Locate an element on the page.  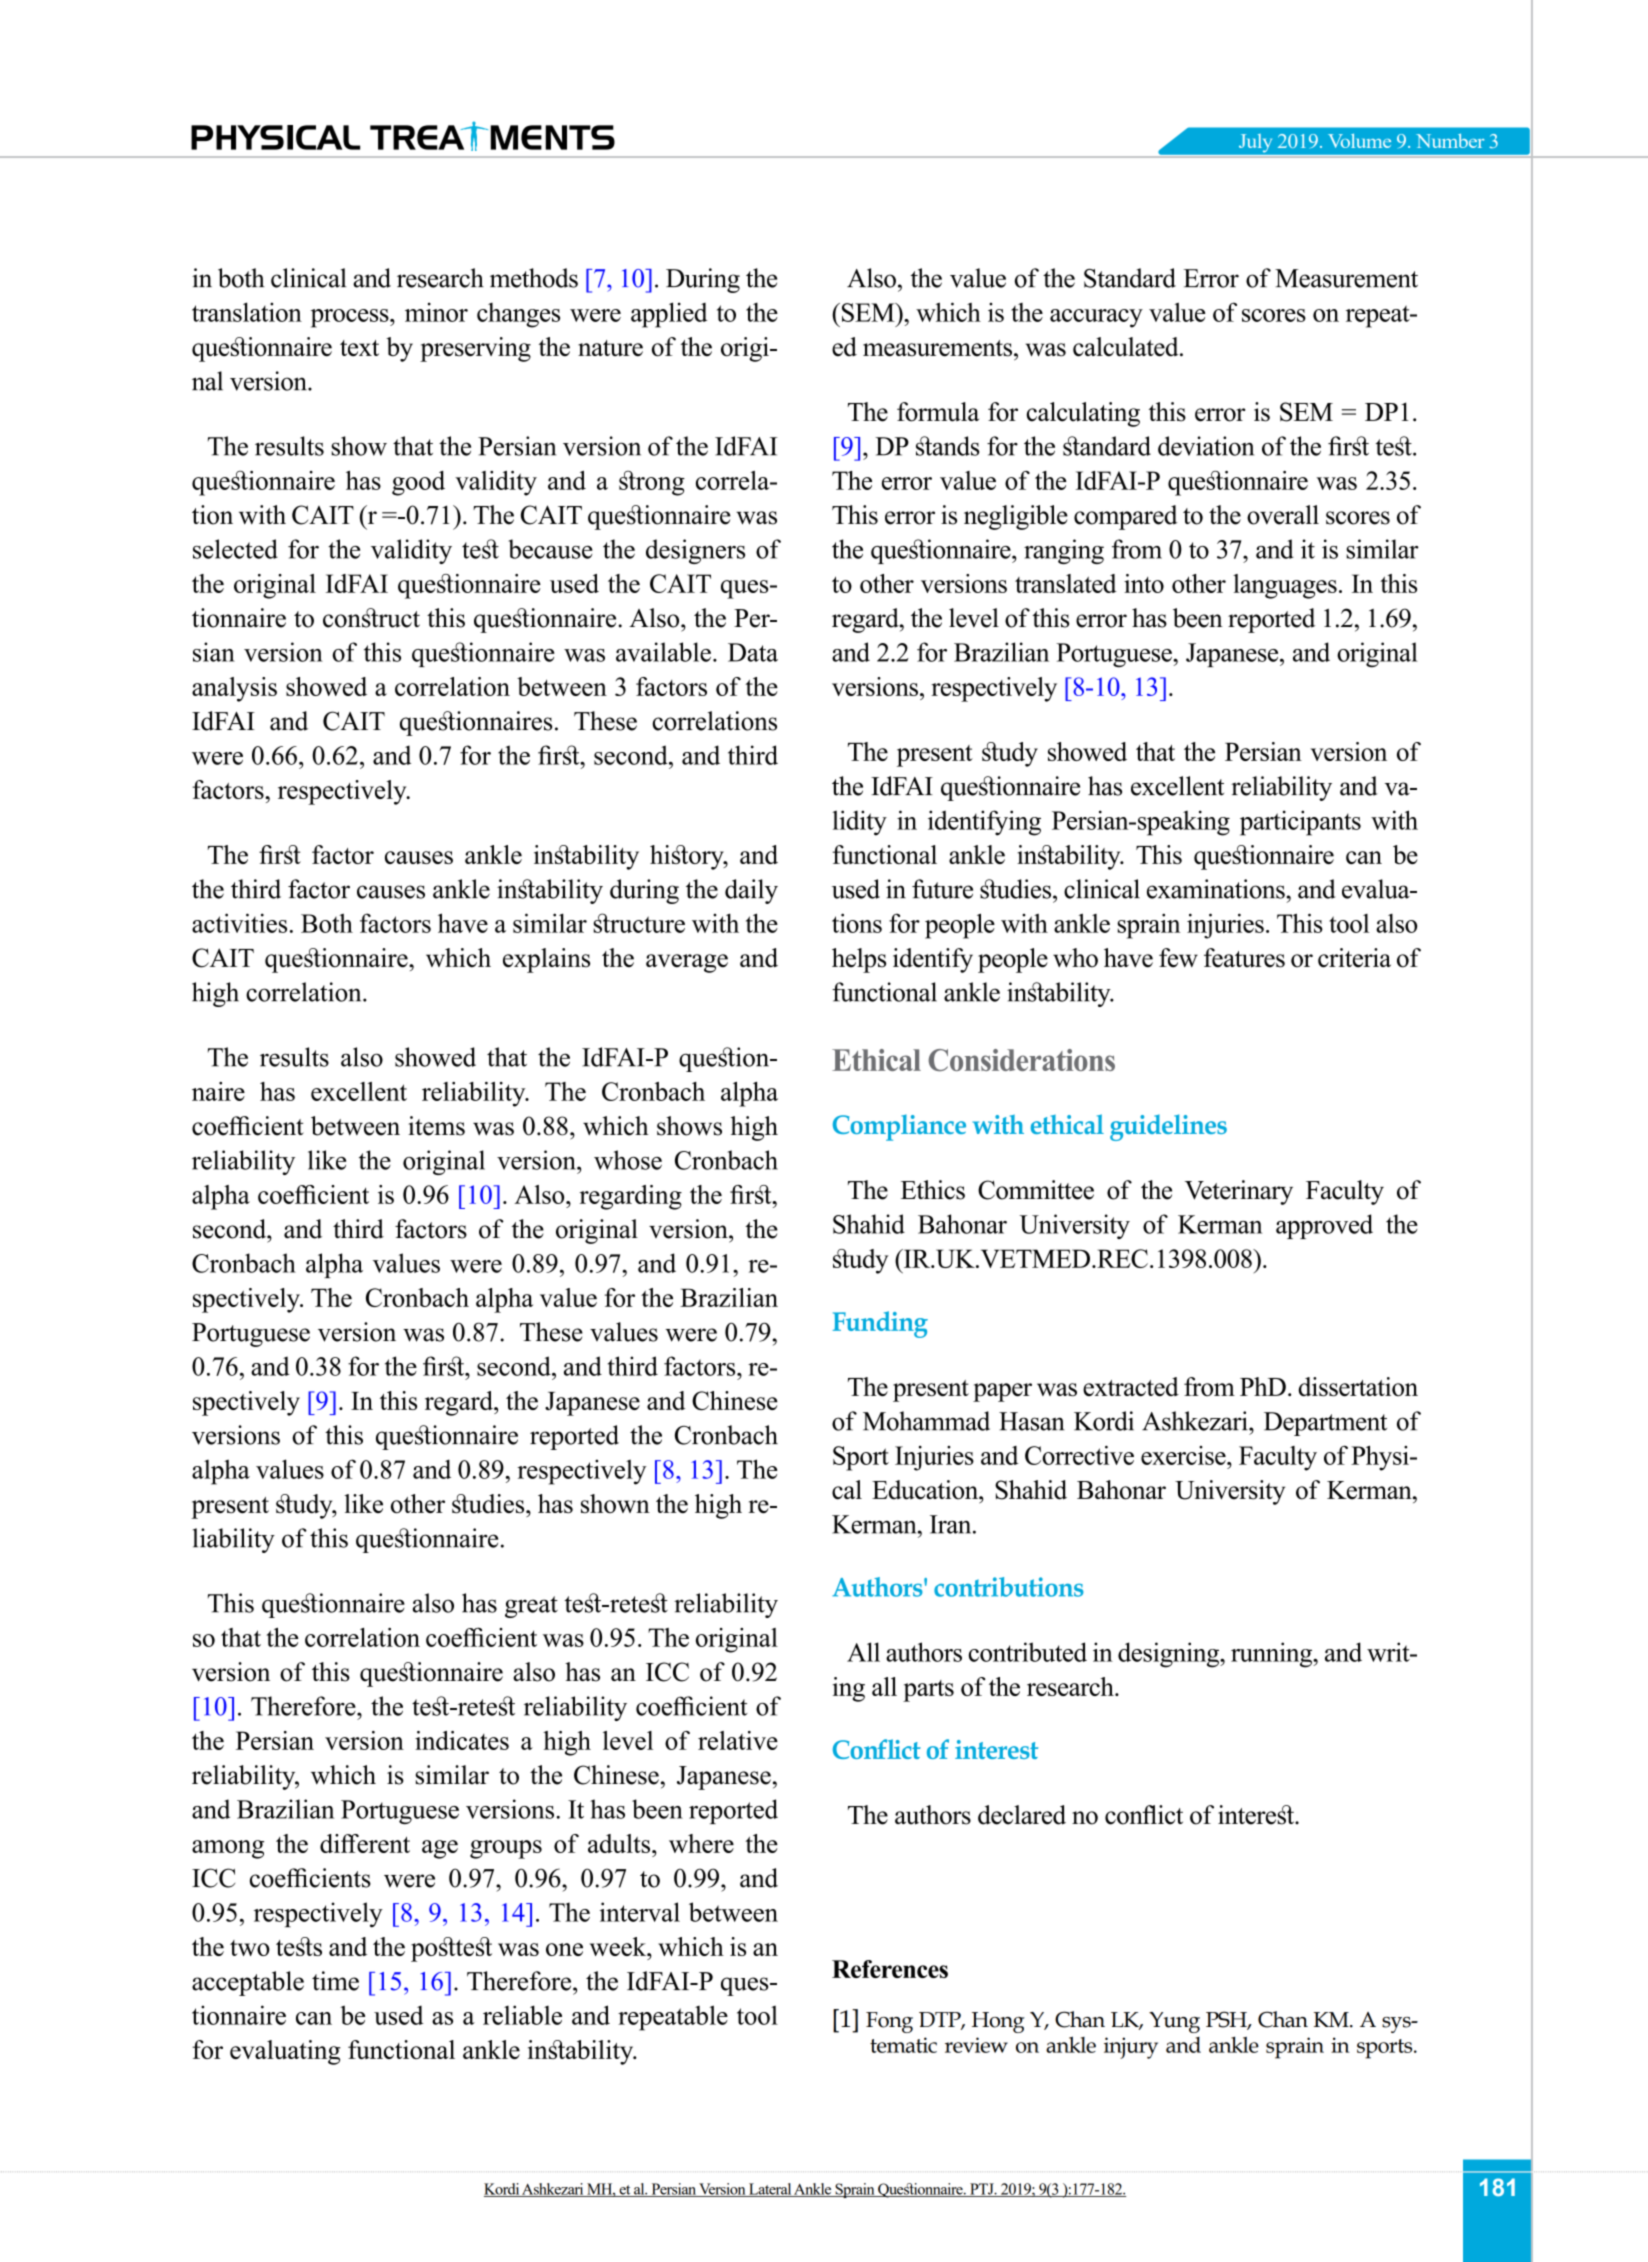
great is located at coordinates (531, 1607).
